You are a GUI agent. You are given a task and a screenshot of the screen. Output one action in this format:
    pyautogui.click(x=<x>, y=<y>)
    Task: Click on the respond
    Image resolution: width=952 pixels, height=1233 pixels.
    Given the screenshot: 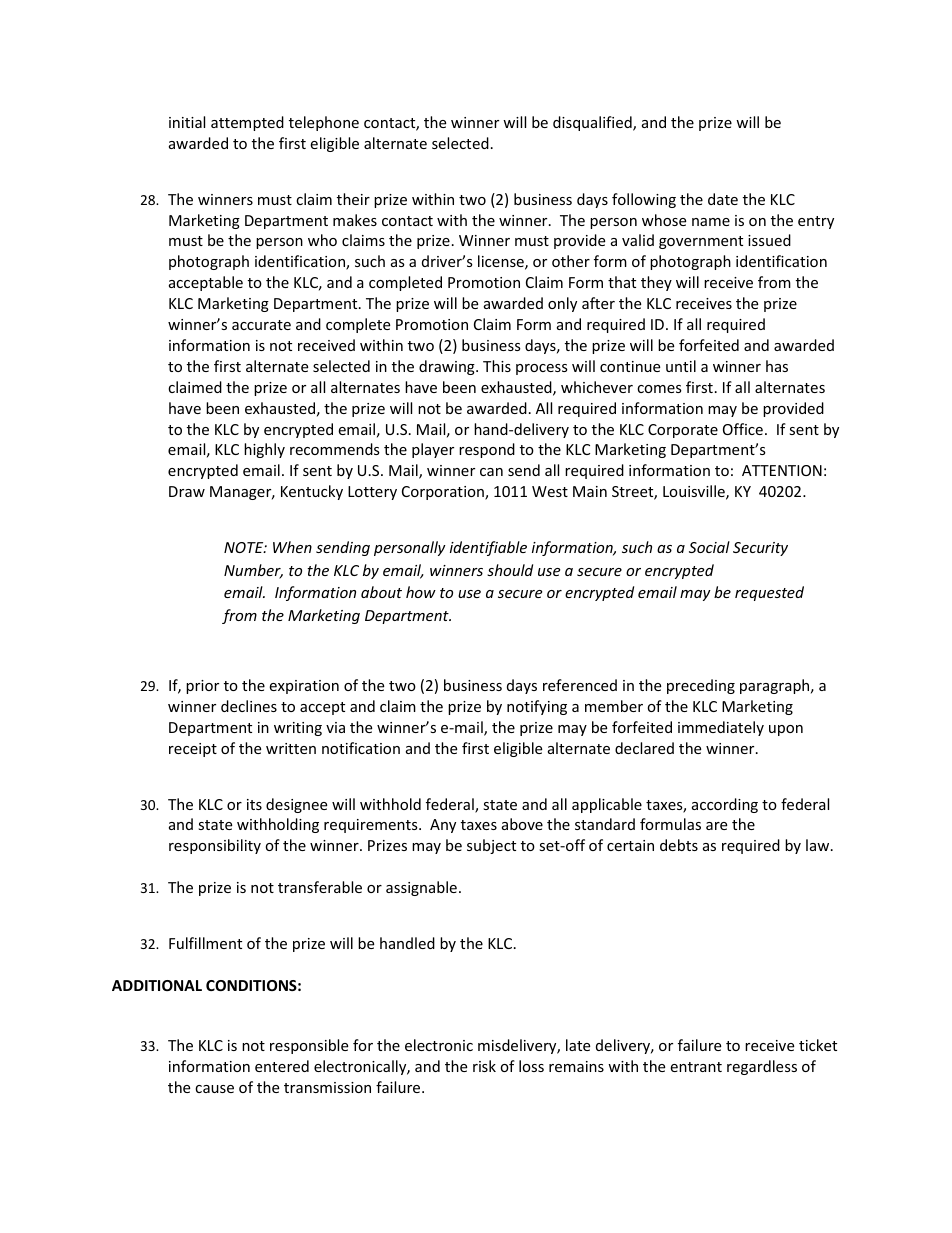 What is the action you would take?
    pyautogui.click(x=487, y=450)
